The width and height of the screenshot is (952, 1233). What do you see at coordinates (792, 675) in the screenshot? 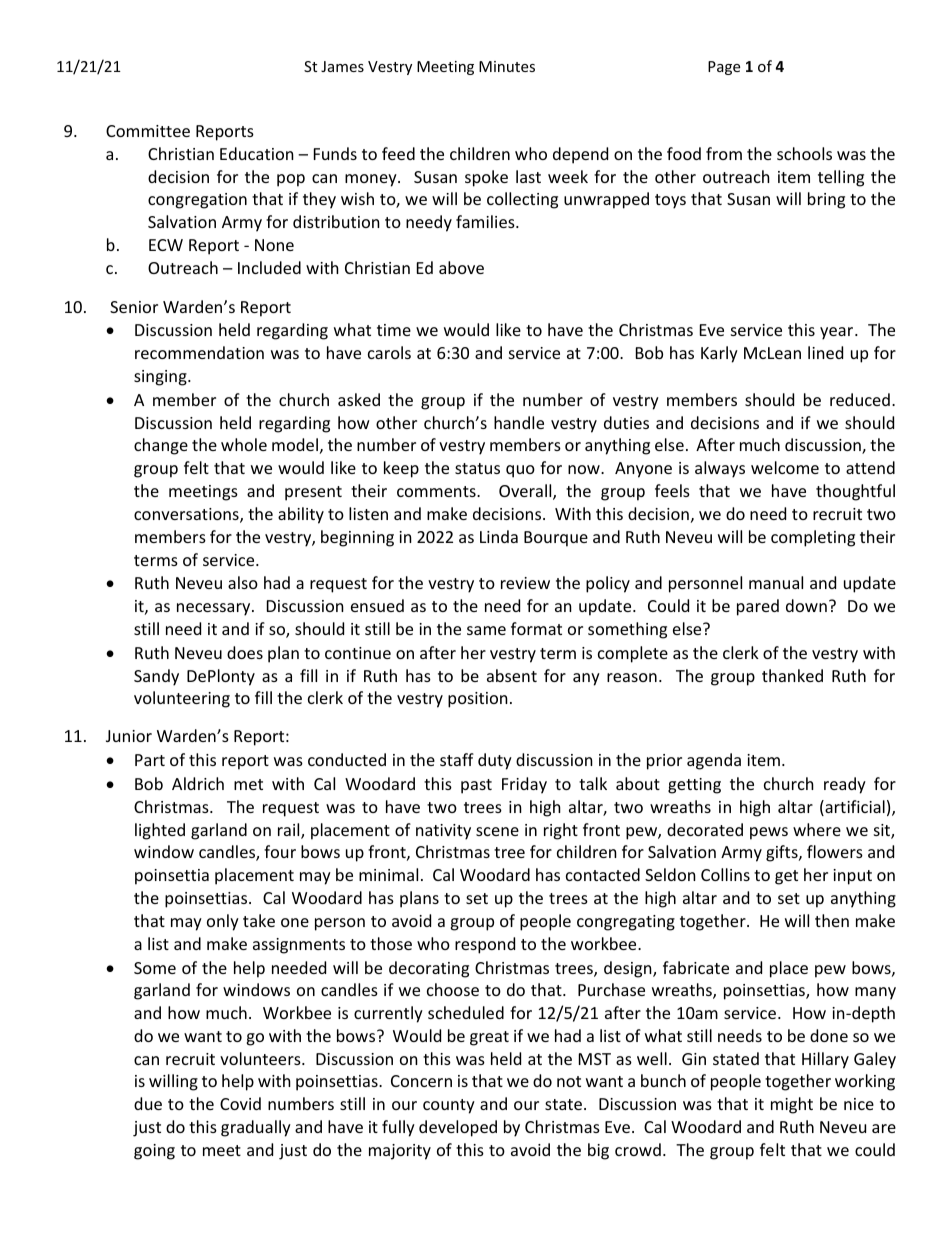
I see `thanked` at bounding box center [792, 675].
